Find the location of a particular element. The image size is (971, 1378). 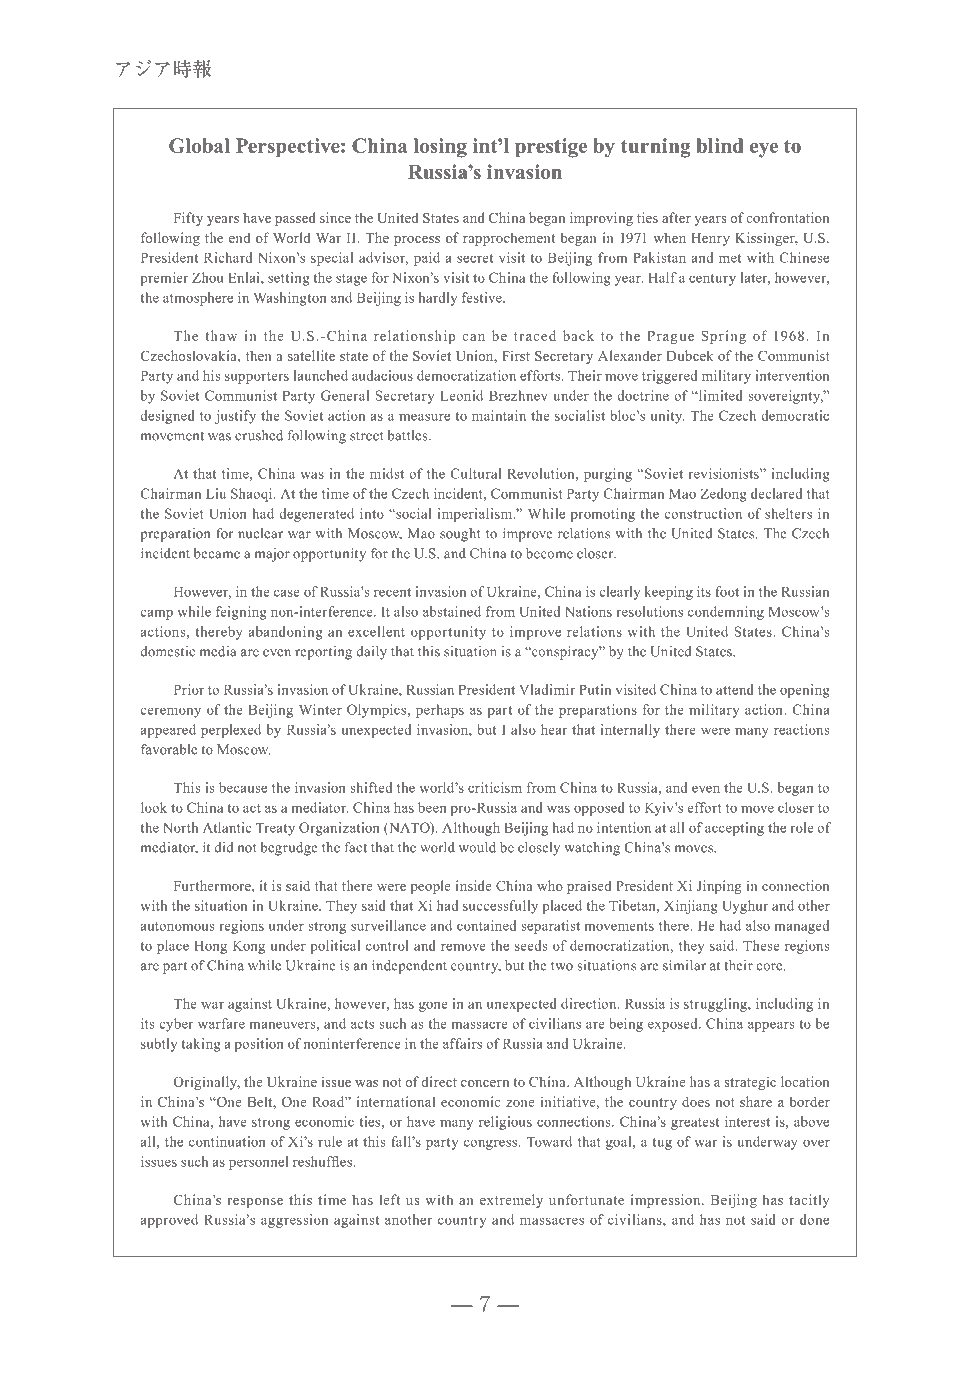

Global is located at coordinates (199, 145).
